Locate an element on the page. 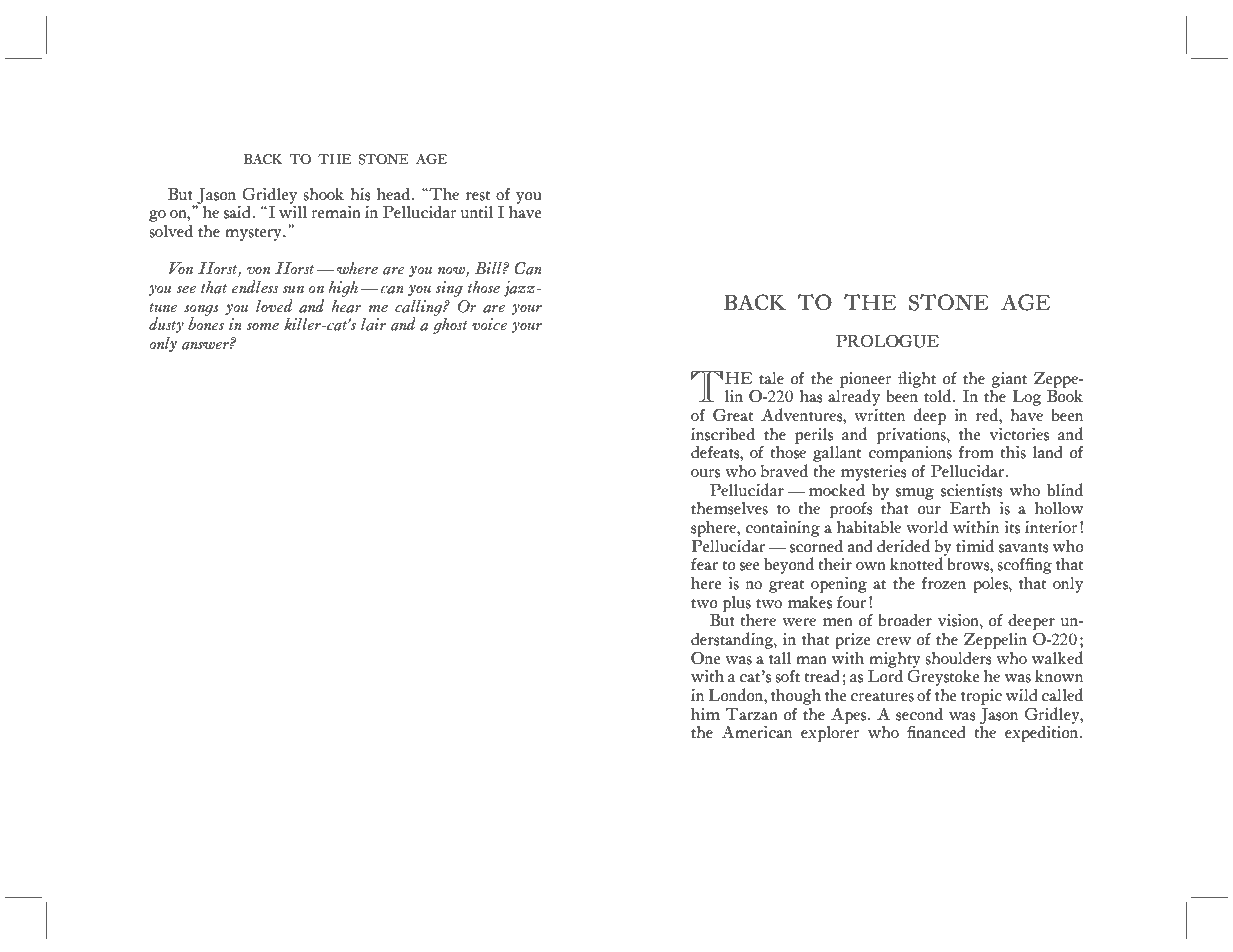 The image size is (1233, 952). from is located at coordinates (976, 452).
